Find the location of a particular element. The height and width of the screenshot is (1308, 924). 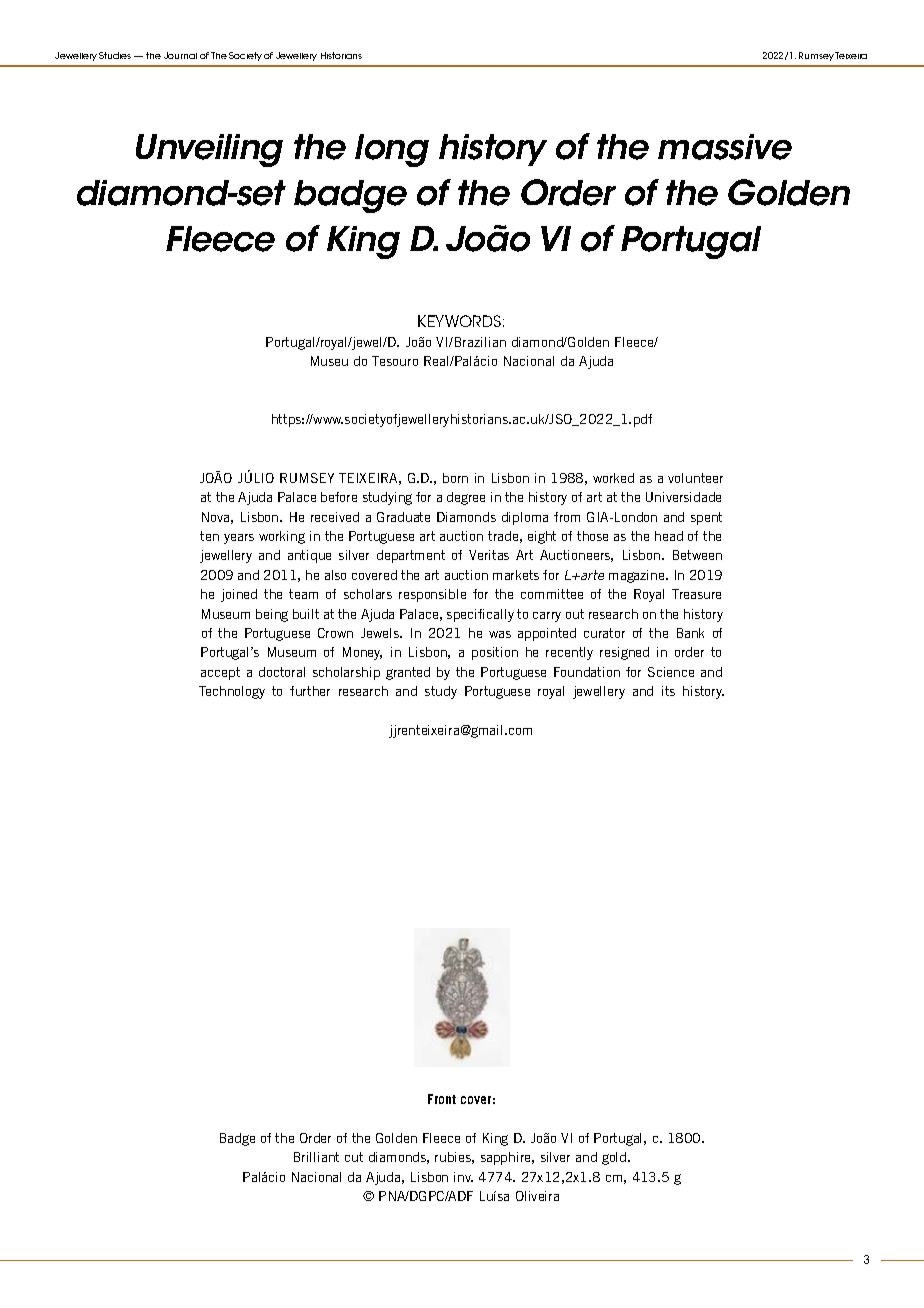

long is located at coordinates (392, 150).
